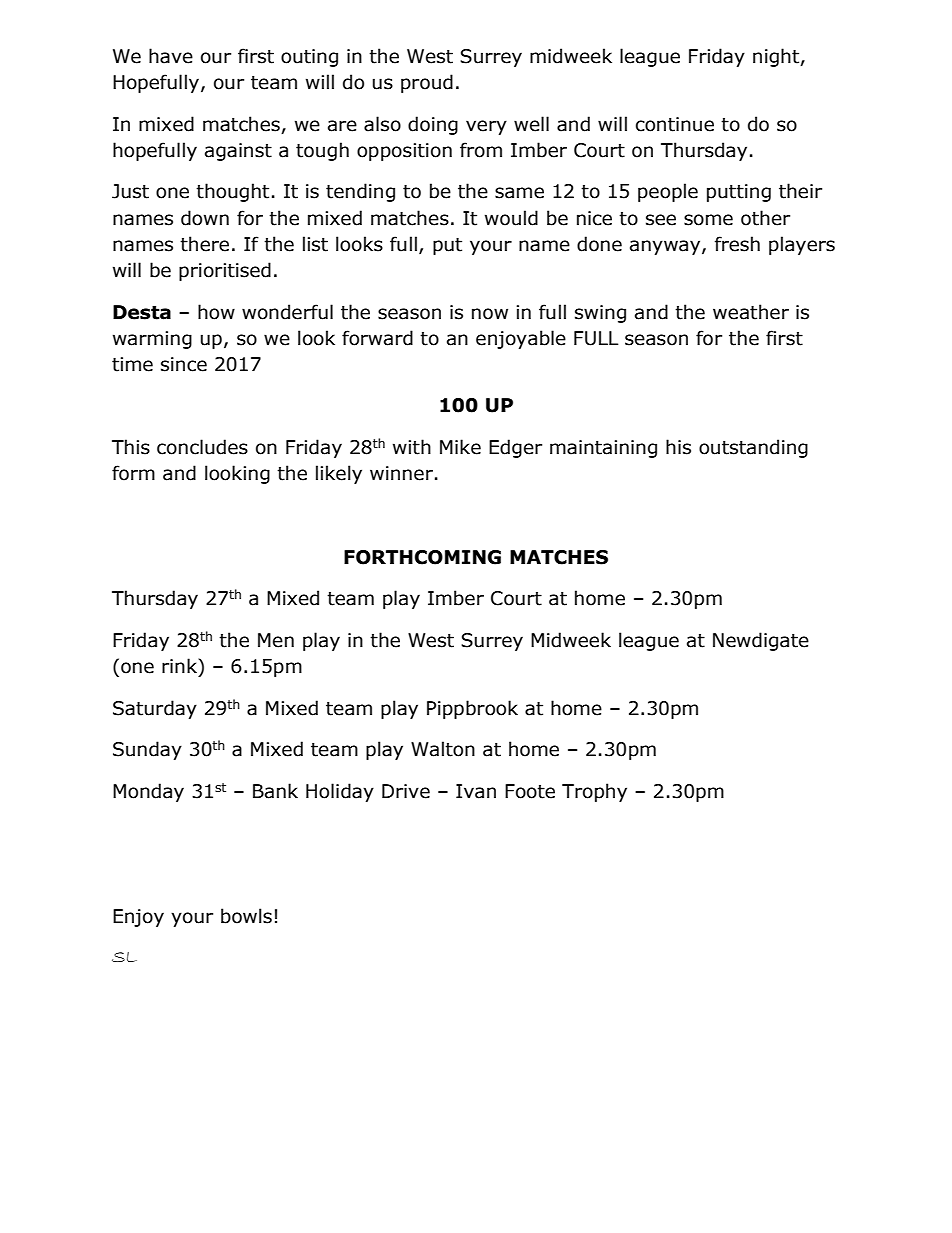  What do you see at coordinates (777, 57) in the screenshot?
I see `night` at bounding box center [777, 57].
